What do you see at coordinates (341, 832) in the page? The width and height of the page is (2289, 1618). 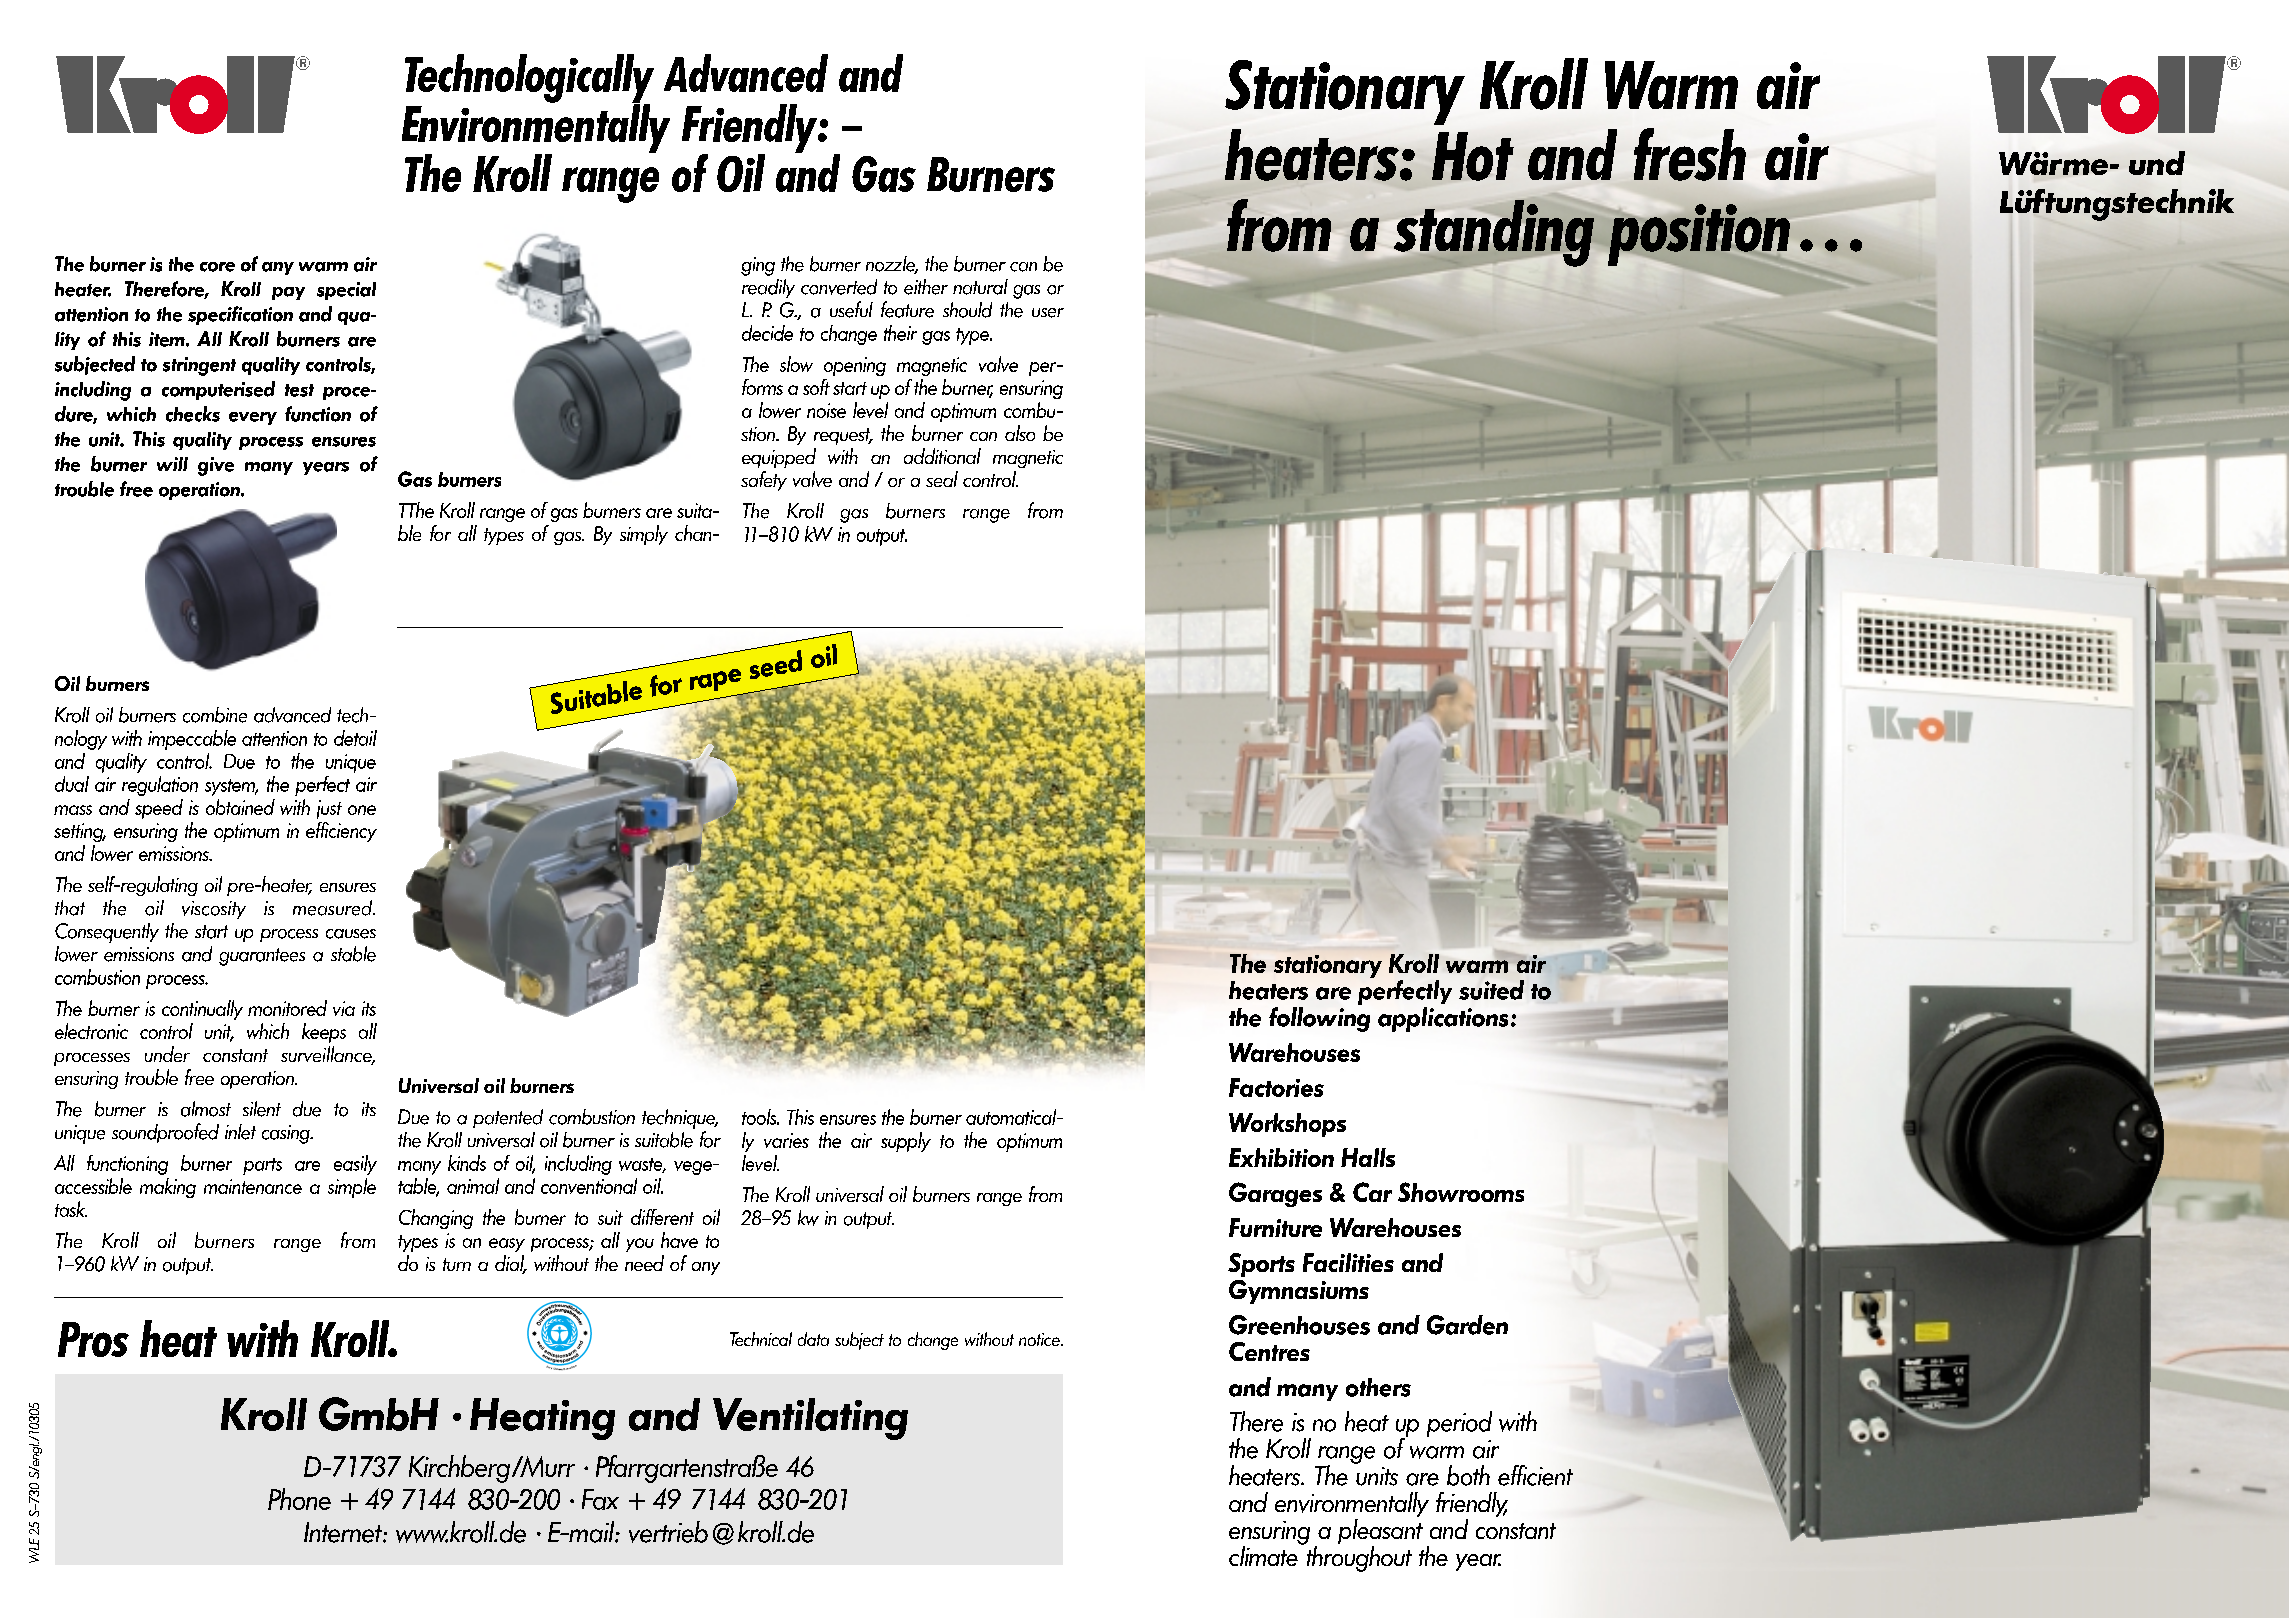 I see `efficiency` at bounding box center [341, 832].
